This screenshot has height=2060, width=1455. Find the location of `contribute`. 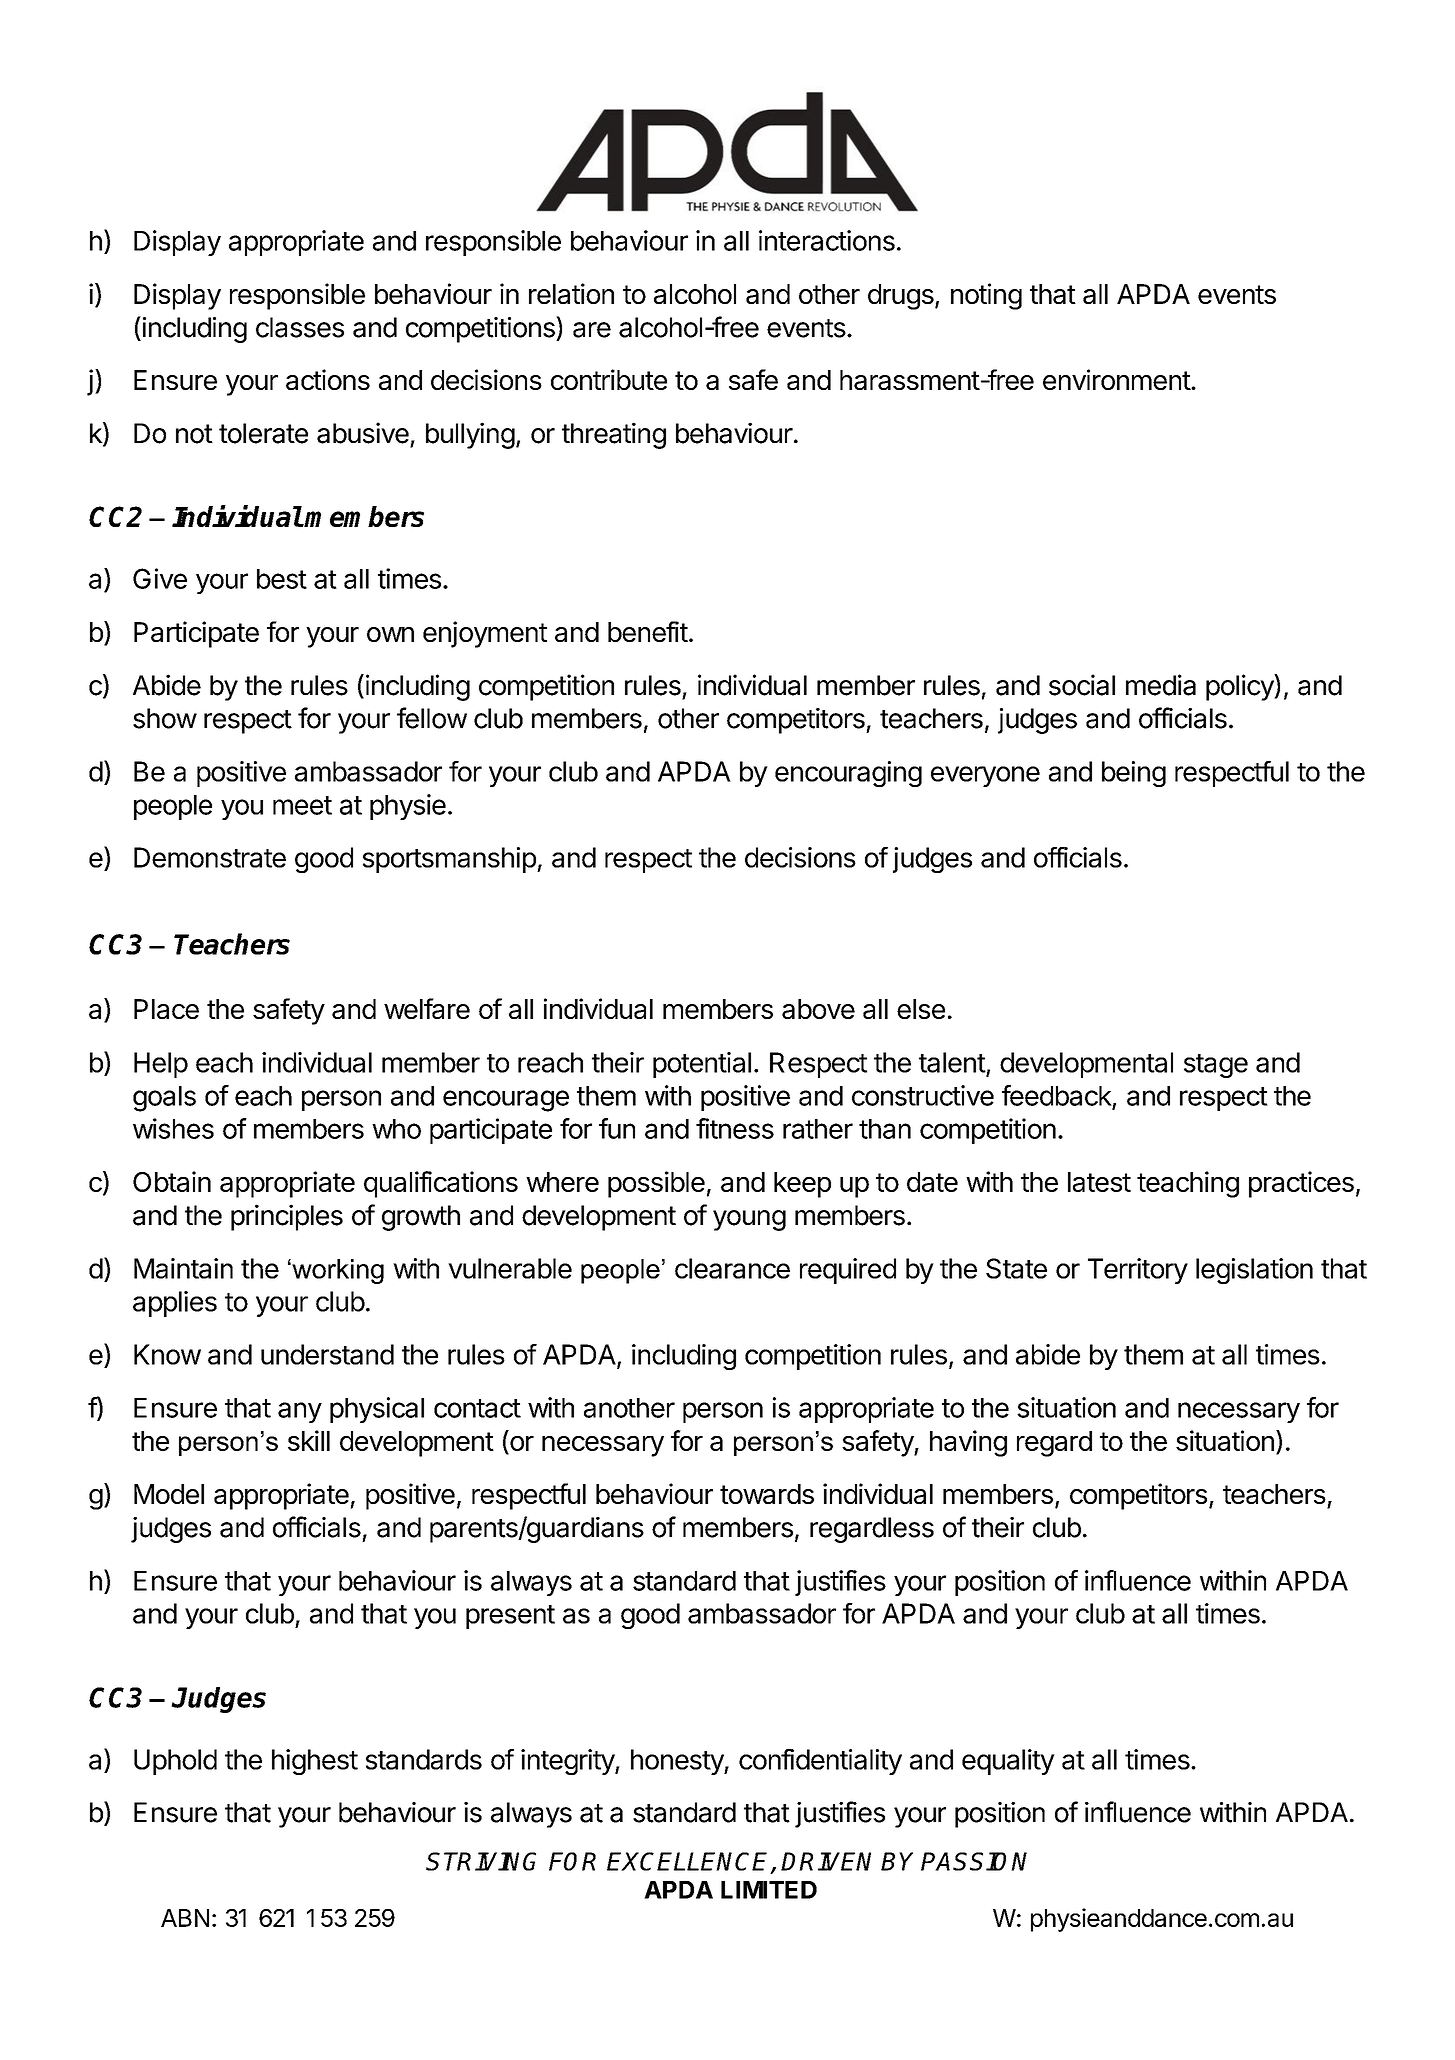

contribute is located at coordinates (609, 379).
